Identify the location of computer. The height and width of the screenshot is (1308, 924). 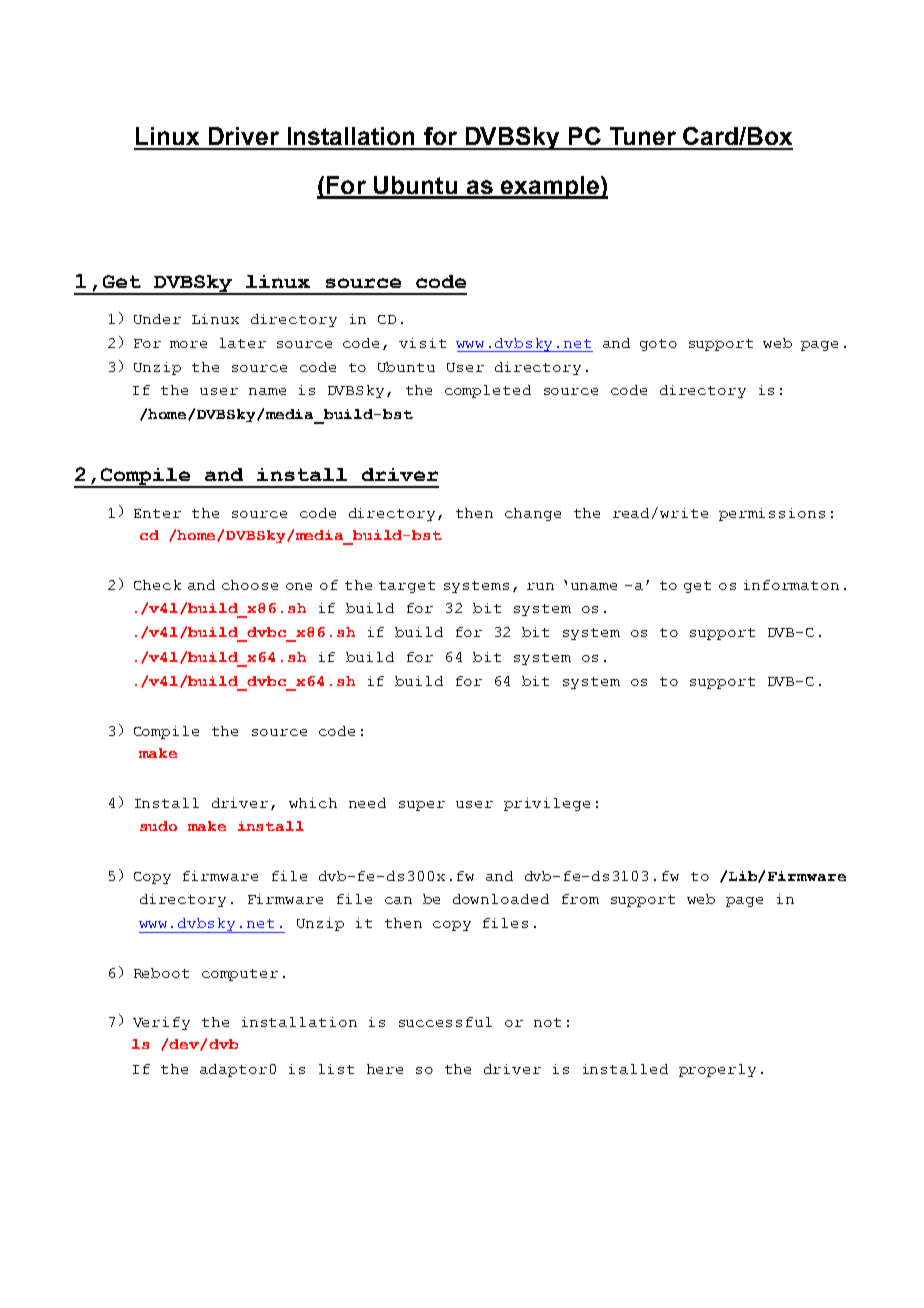
(240, 975).
